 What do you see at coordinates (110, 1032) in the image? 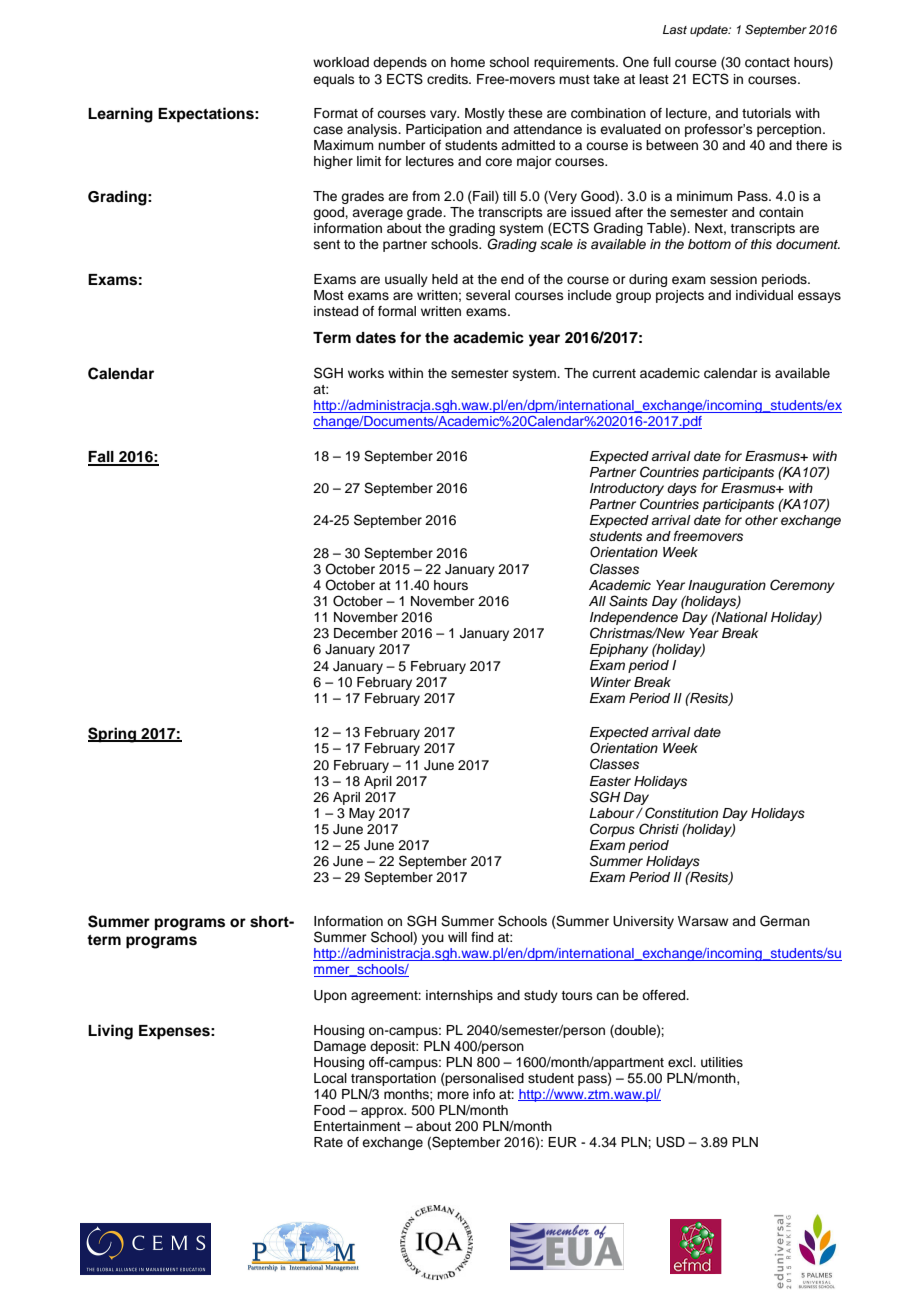
I see `Living` at bounding box center [110, 1032].
